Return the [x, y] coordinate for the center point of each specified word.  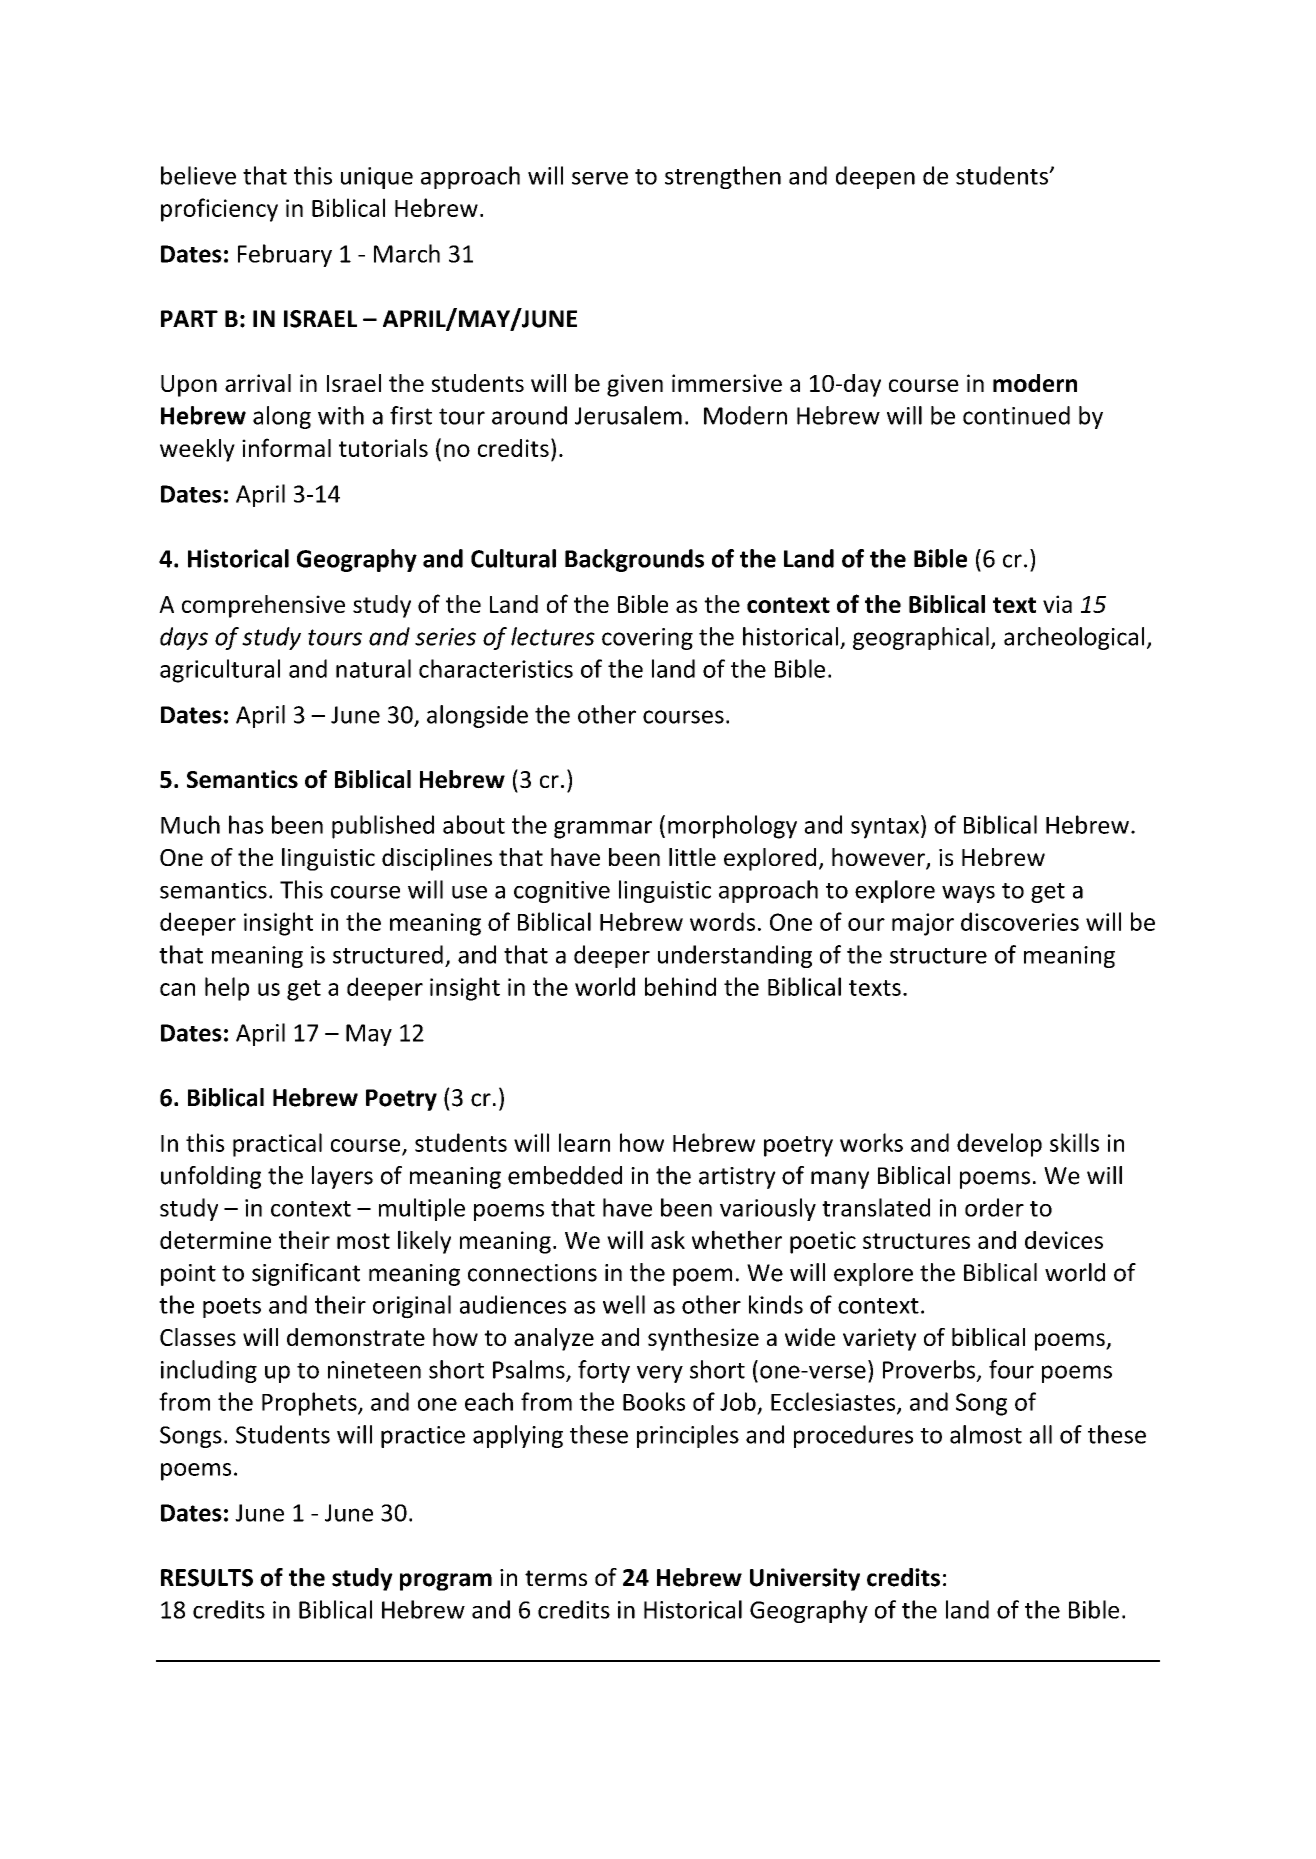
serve [600, 178]
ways [968, 894]
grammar [603, 830]
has [246, 824]
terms [556, 1578]
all [1041, 1434]
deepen [875, 177]
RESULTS [207, 1578]
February [285, 255]
